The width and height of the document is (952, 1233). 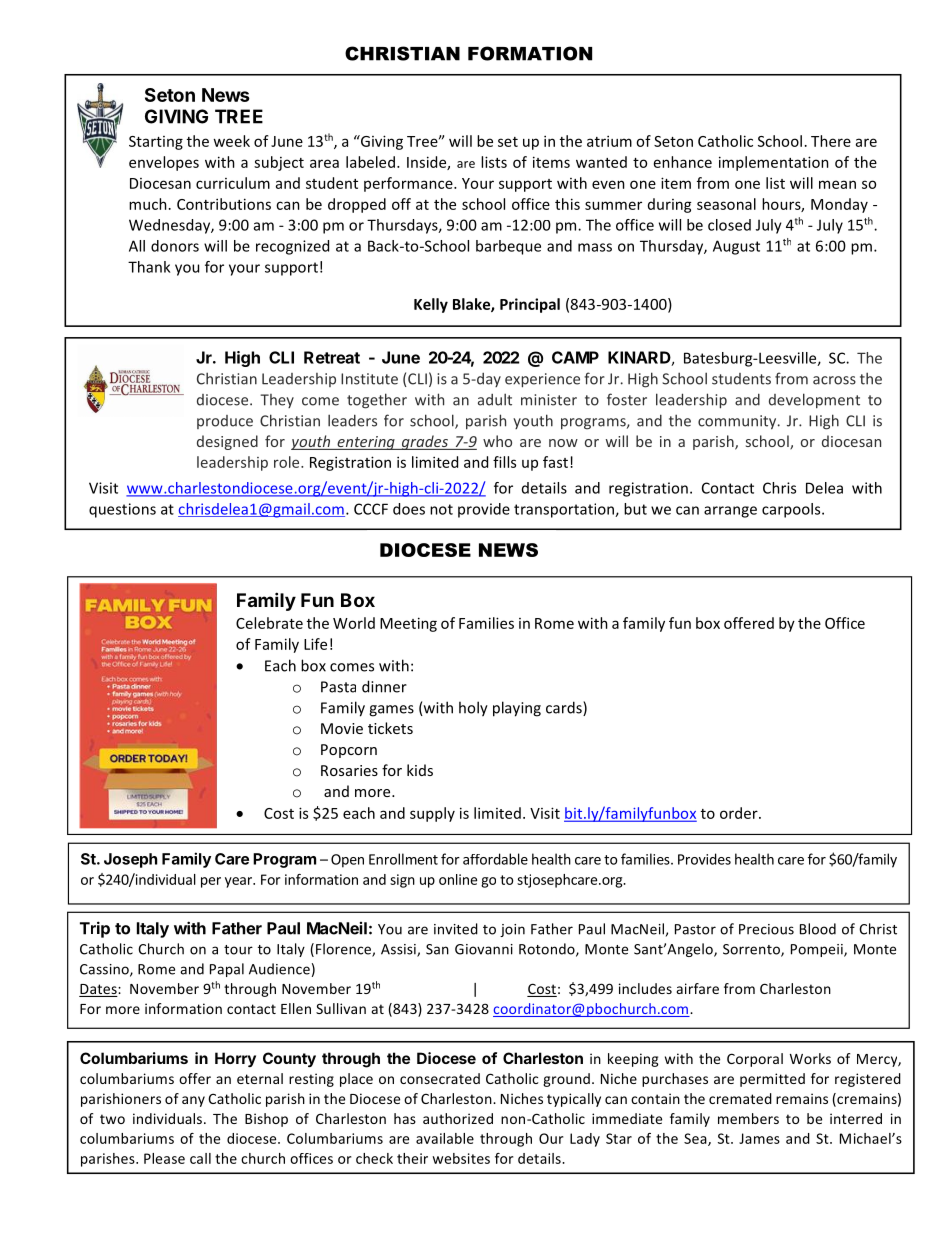 What do you see at coordinates (193, 1101) in the document?
I see `any` at bounding box center [193, 1101].
